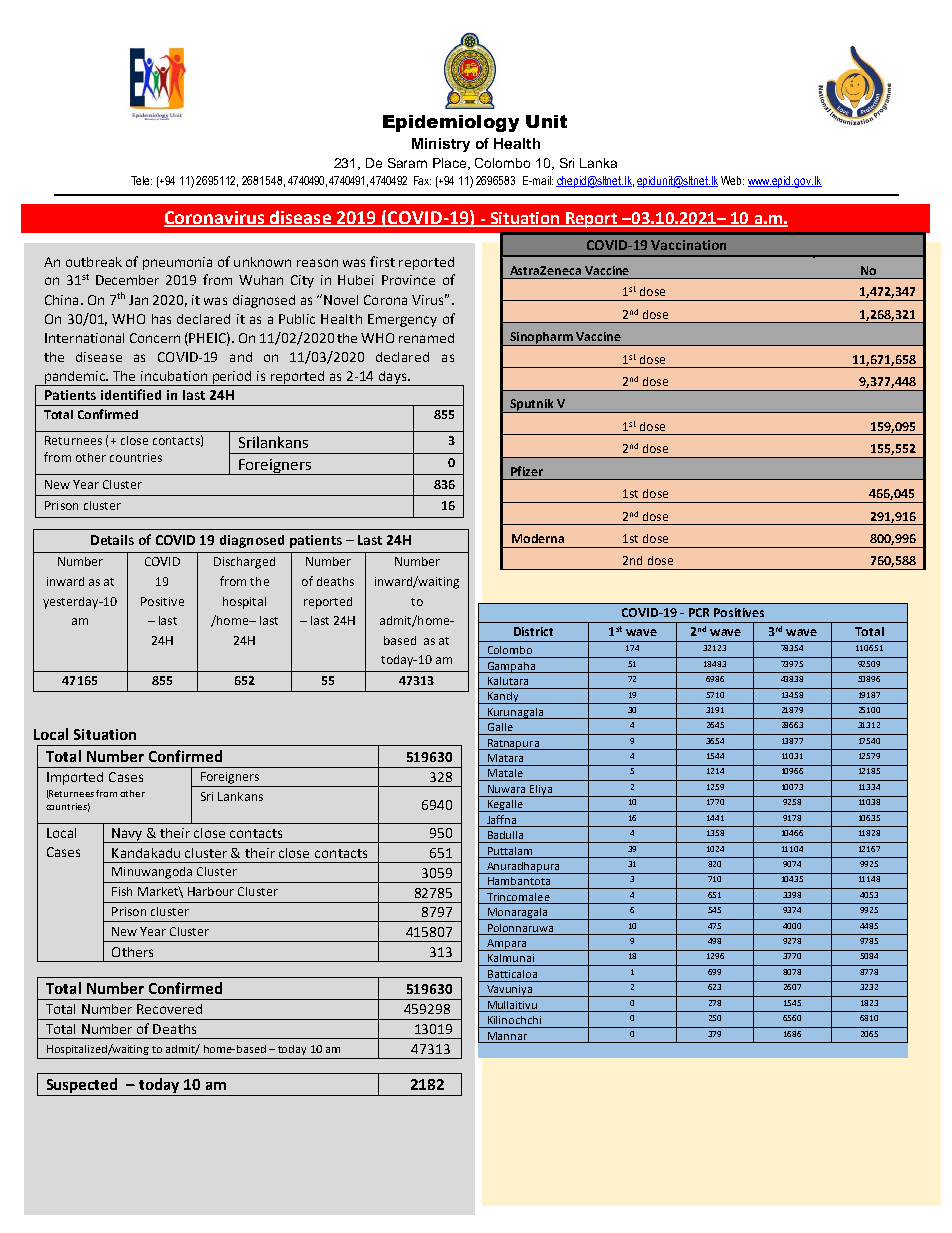 This image has width=952, height=1233. What do you see at coordinates (533, 631) in the image?
I see `District` at bounding box center [533, 631].
